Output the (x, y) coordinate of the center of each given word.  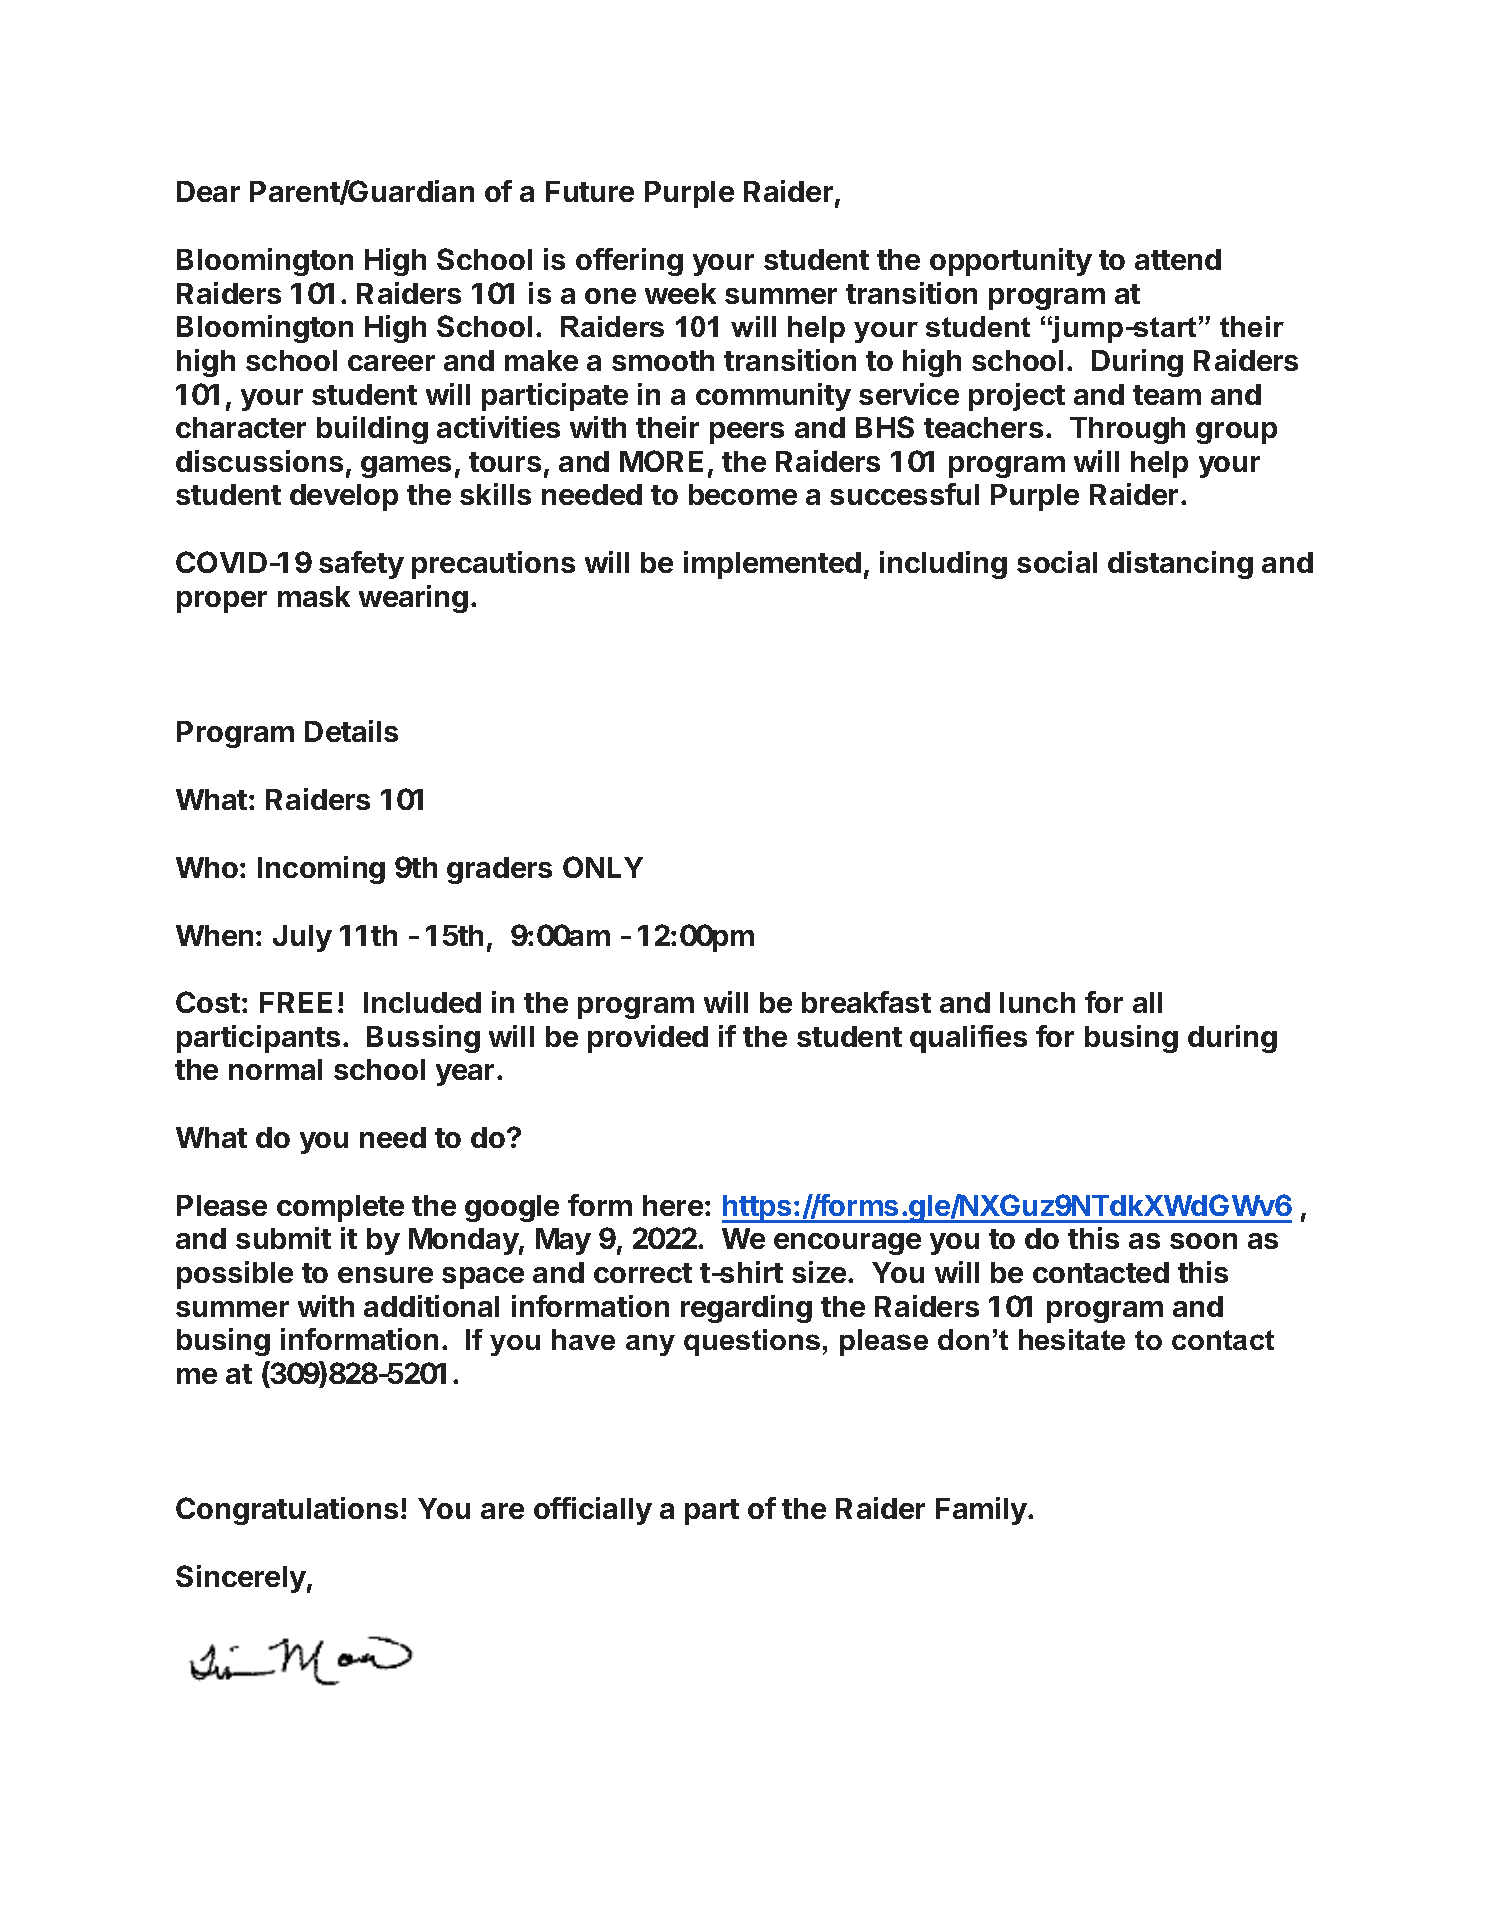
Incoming (321, 870)
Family (982, 1511)
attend (1178, 259)
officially (593, 1511)
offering (629, 262)
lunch (1037, 1002)
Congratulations (287, 1511)
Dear (208, 191)
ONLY (603, 867)
